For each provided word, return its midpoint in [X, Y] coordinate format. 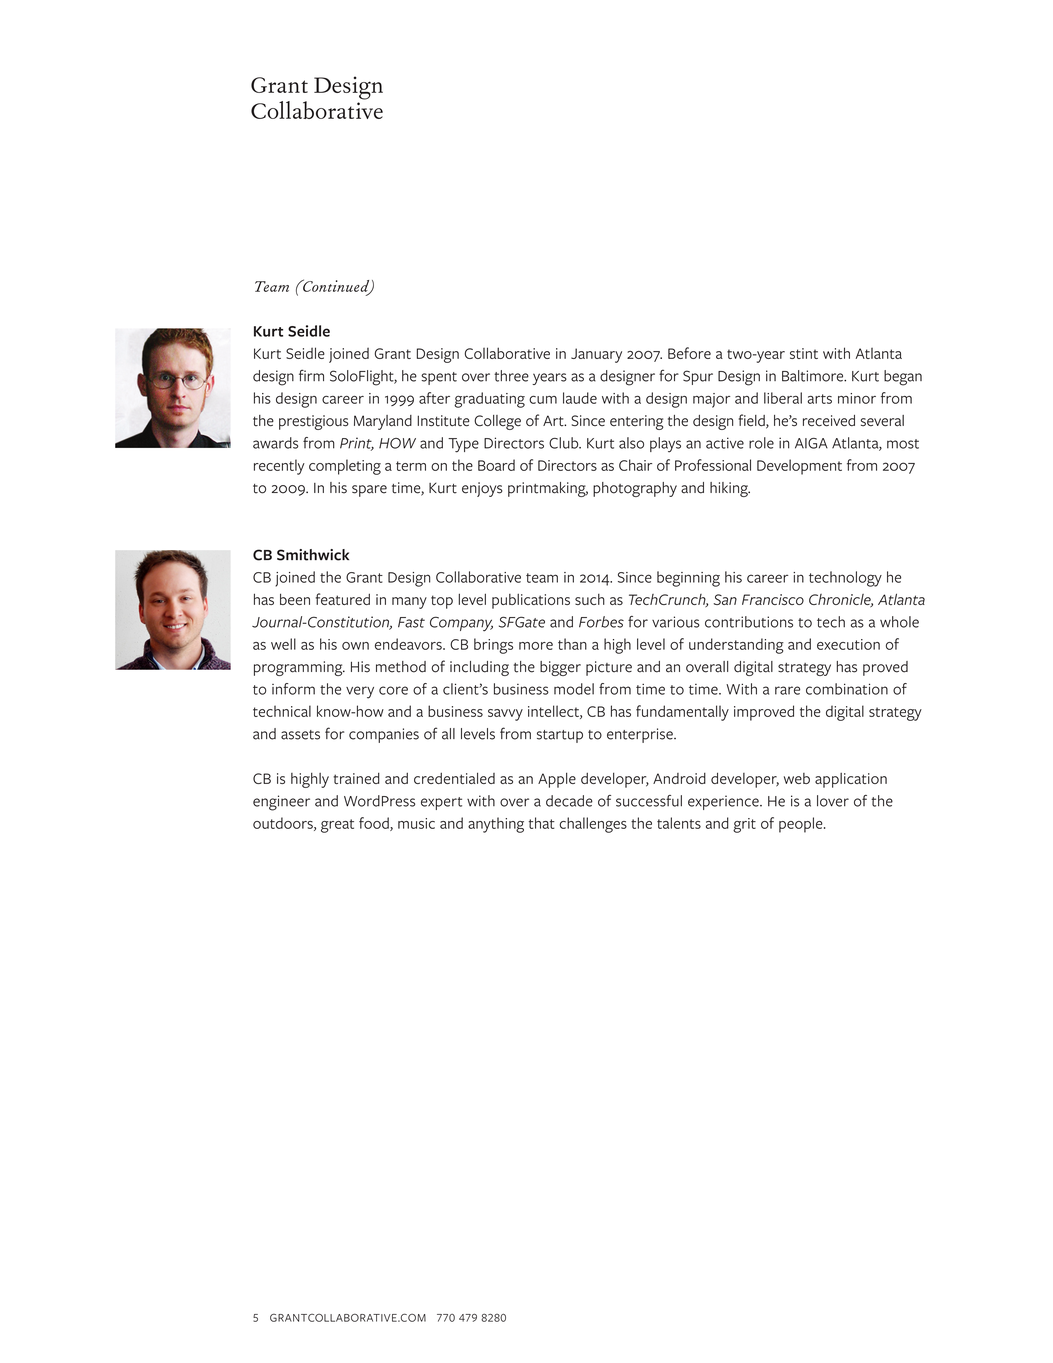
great [337, 826]
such [590, 599]
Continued [336, 286]
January [596, 355]
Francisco [773, 599]
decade [569, 801]
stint [804, 353]
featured [343, 599]
